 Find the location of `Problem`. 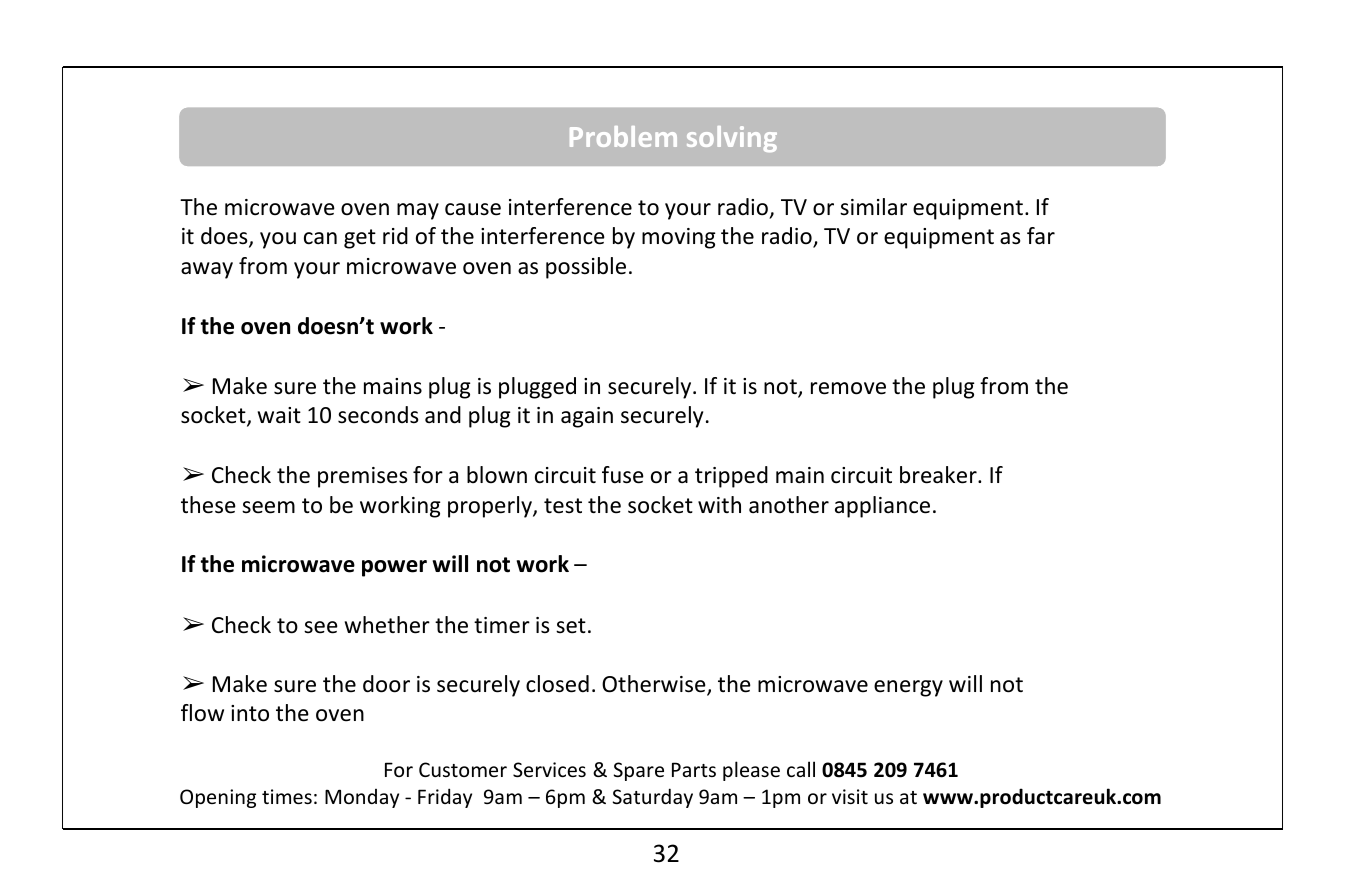

Problem is located at coordinates (623, 136).
